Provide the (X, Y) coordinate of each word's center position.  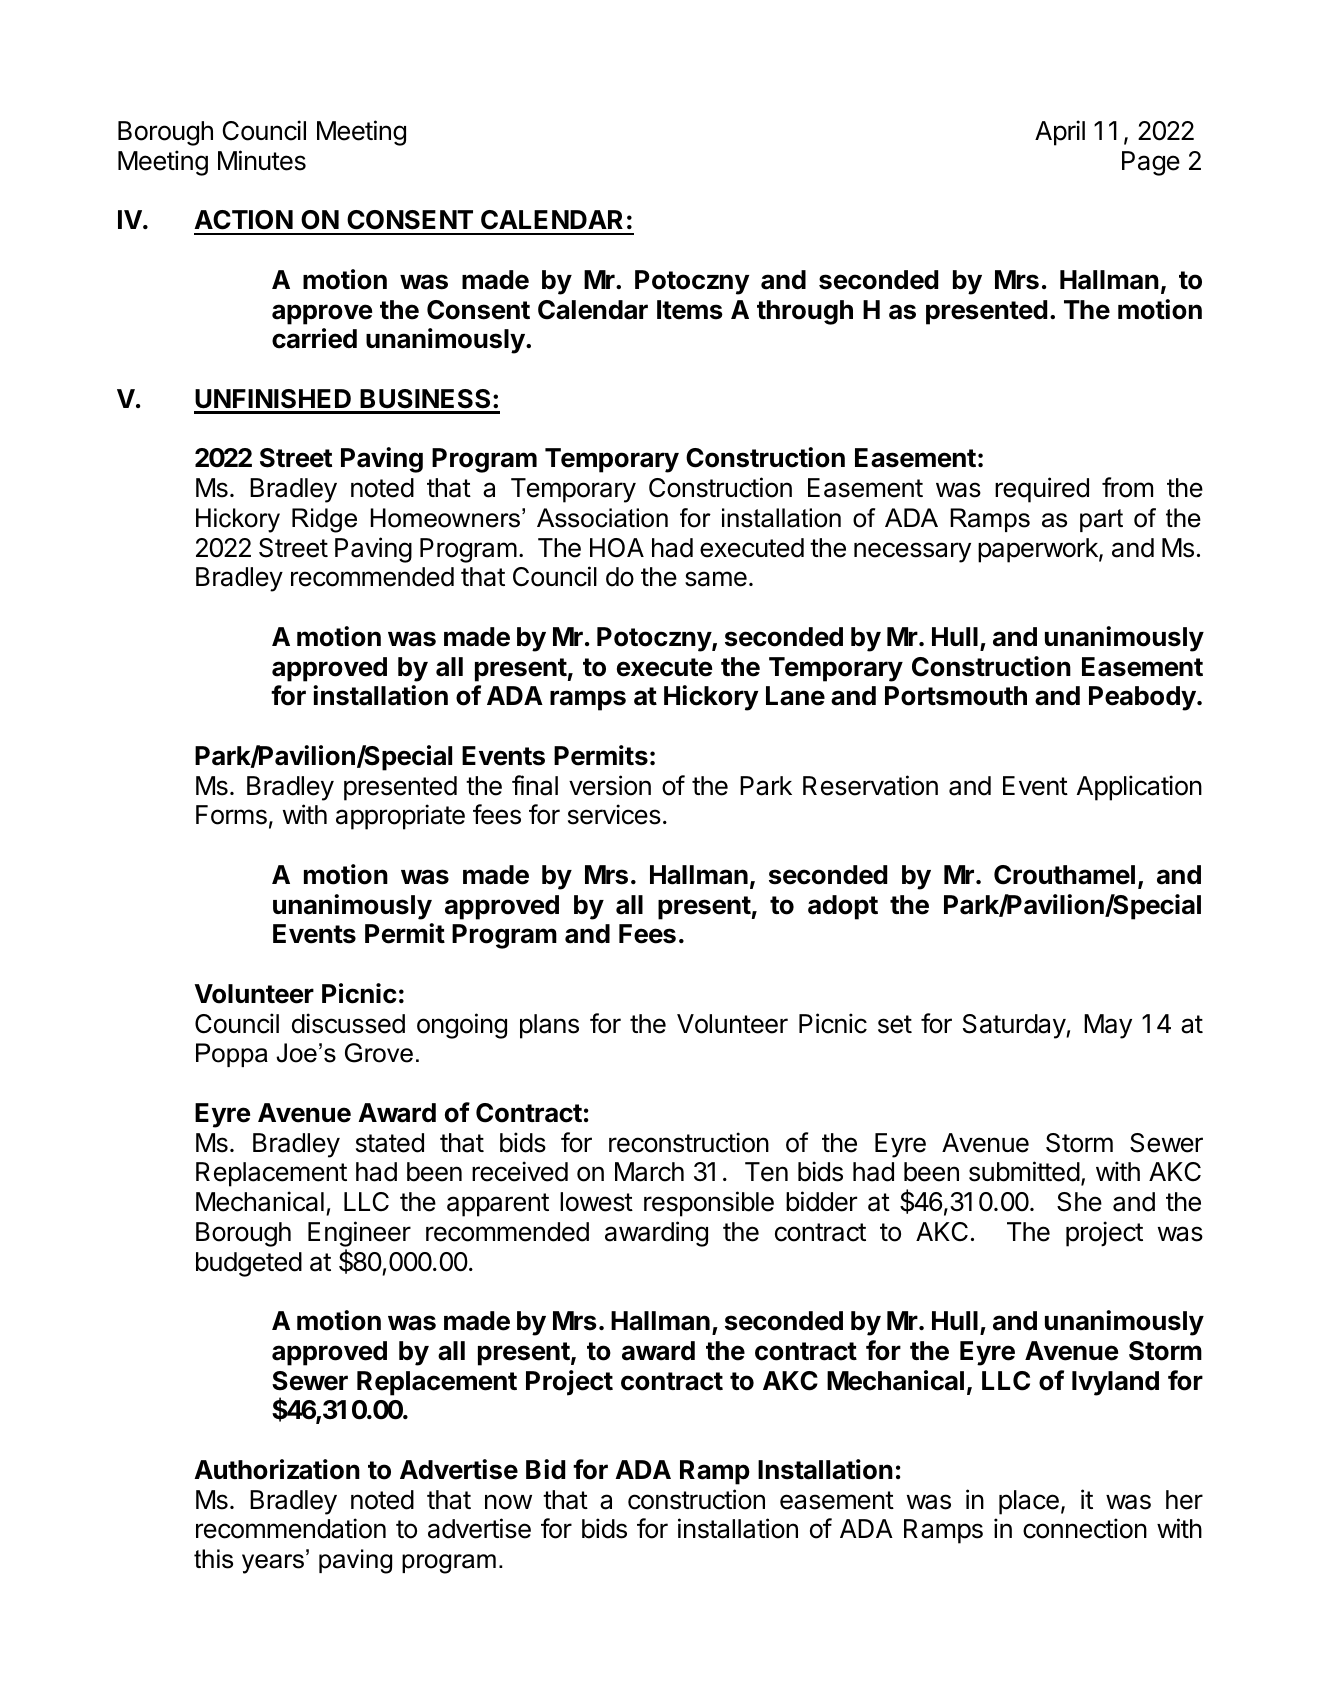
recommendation (291, 1528)
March (649, 1172)
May (1108, 1026)
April (1060, 133)
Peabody (1142, 698)
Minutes (262, 160)
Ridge (324, 520)
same (716, 579)
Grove (379, 1053)
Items (690, 310)
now (508, 1502)
